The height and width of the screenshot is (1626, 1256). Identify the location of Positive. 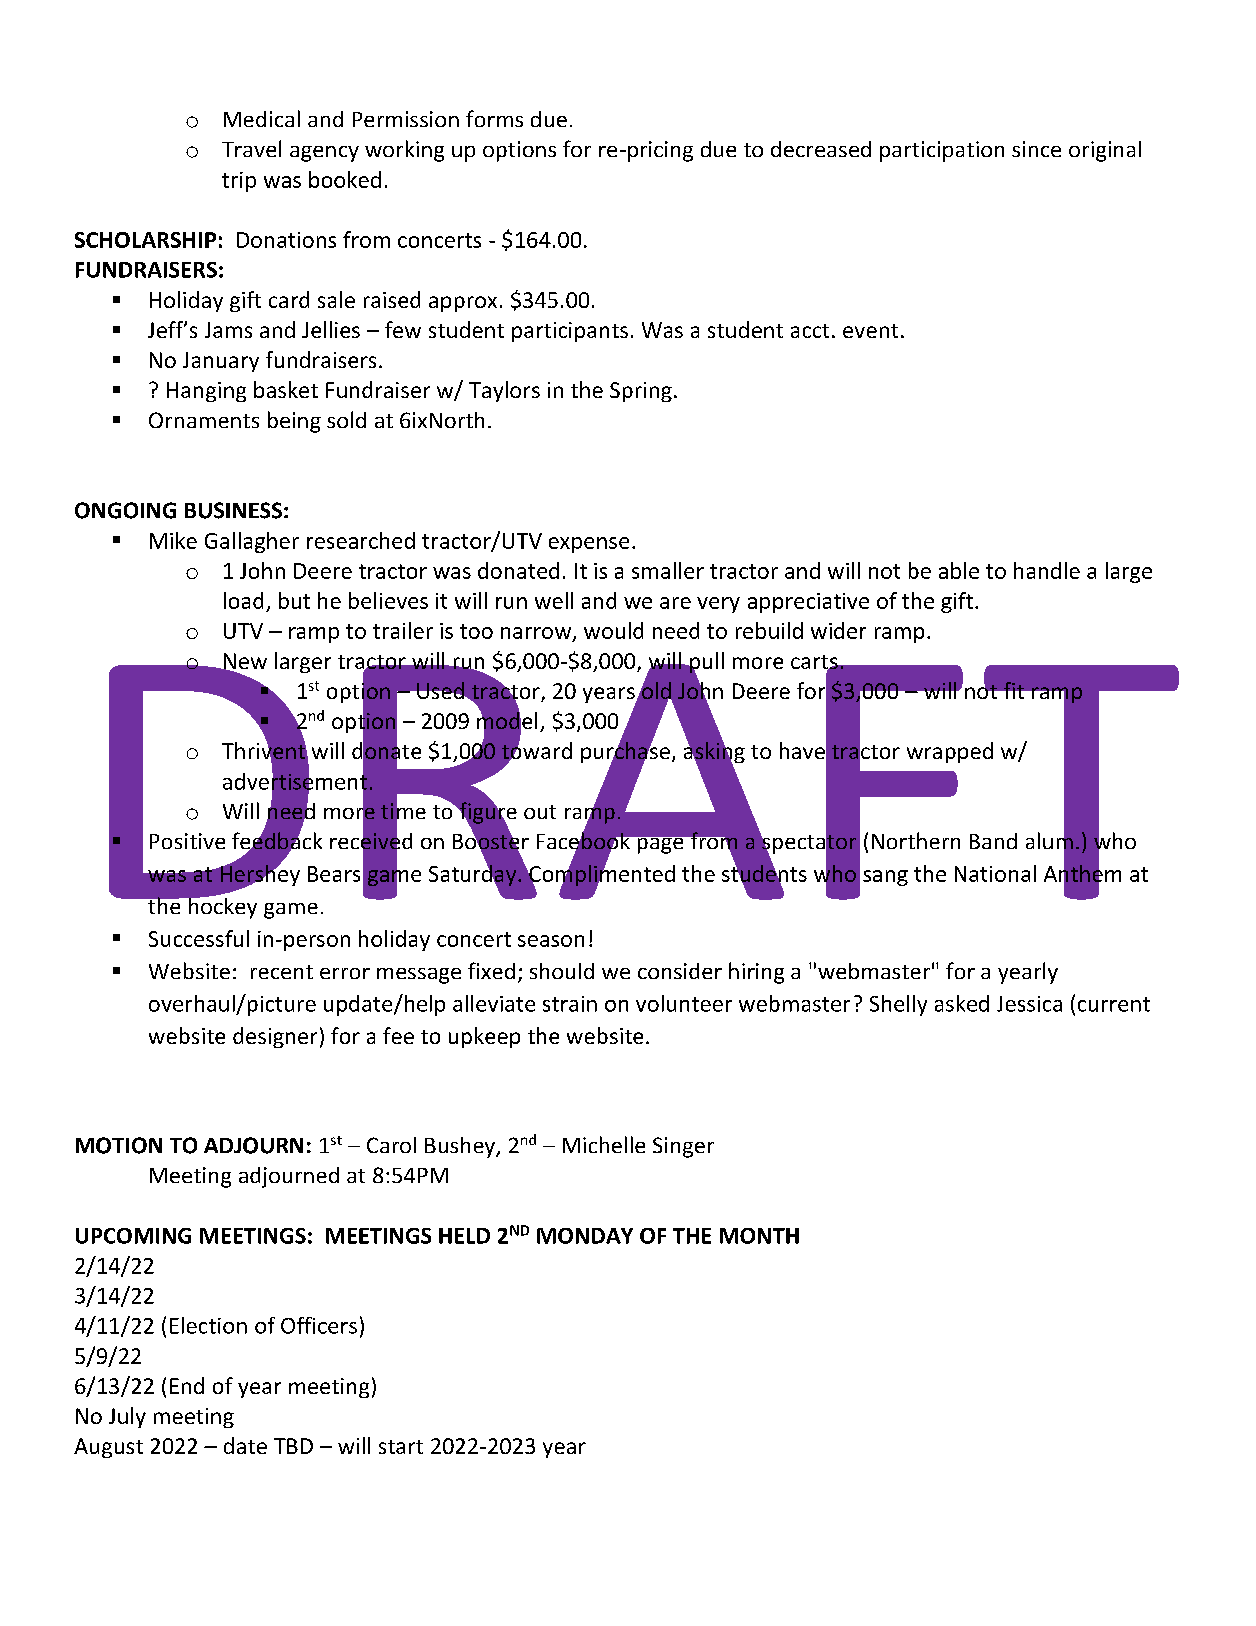
(187, 841).
